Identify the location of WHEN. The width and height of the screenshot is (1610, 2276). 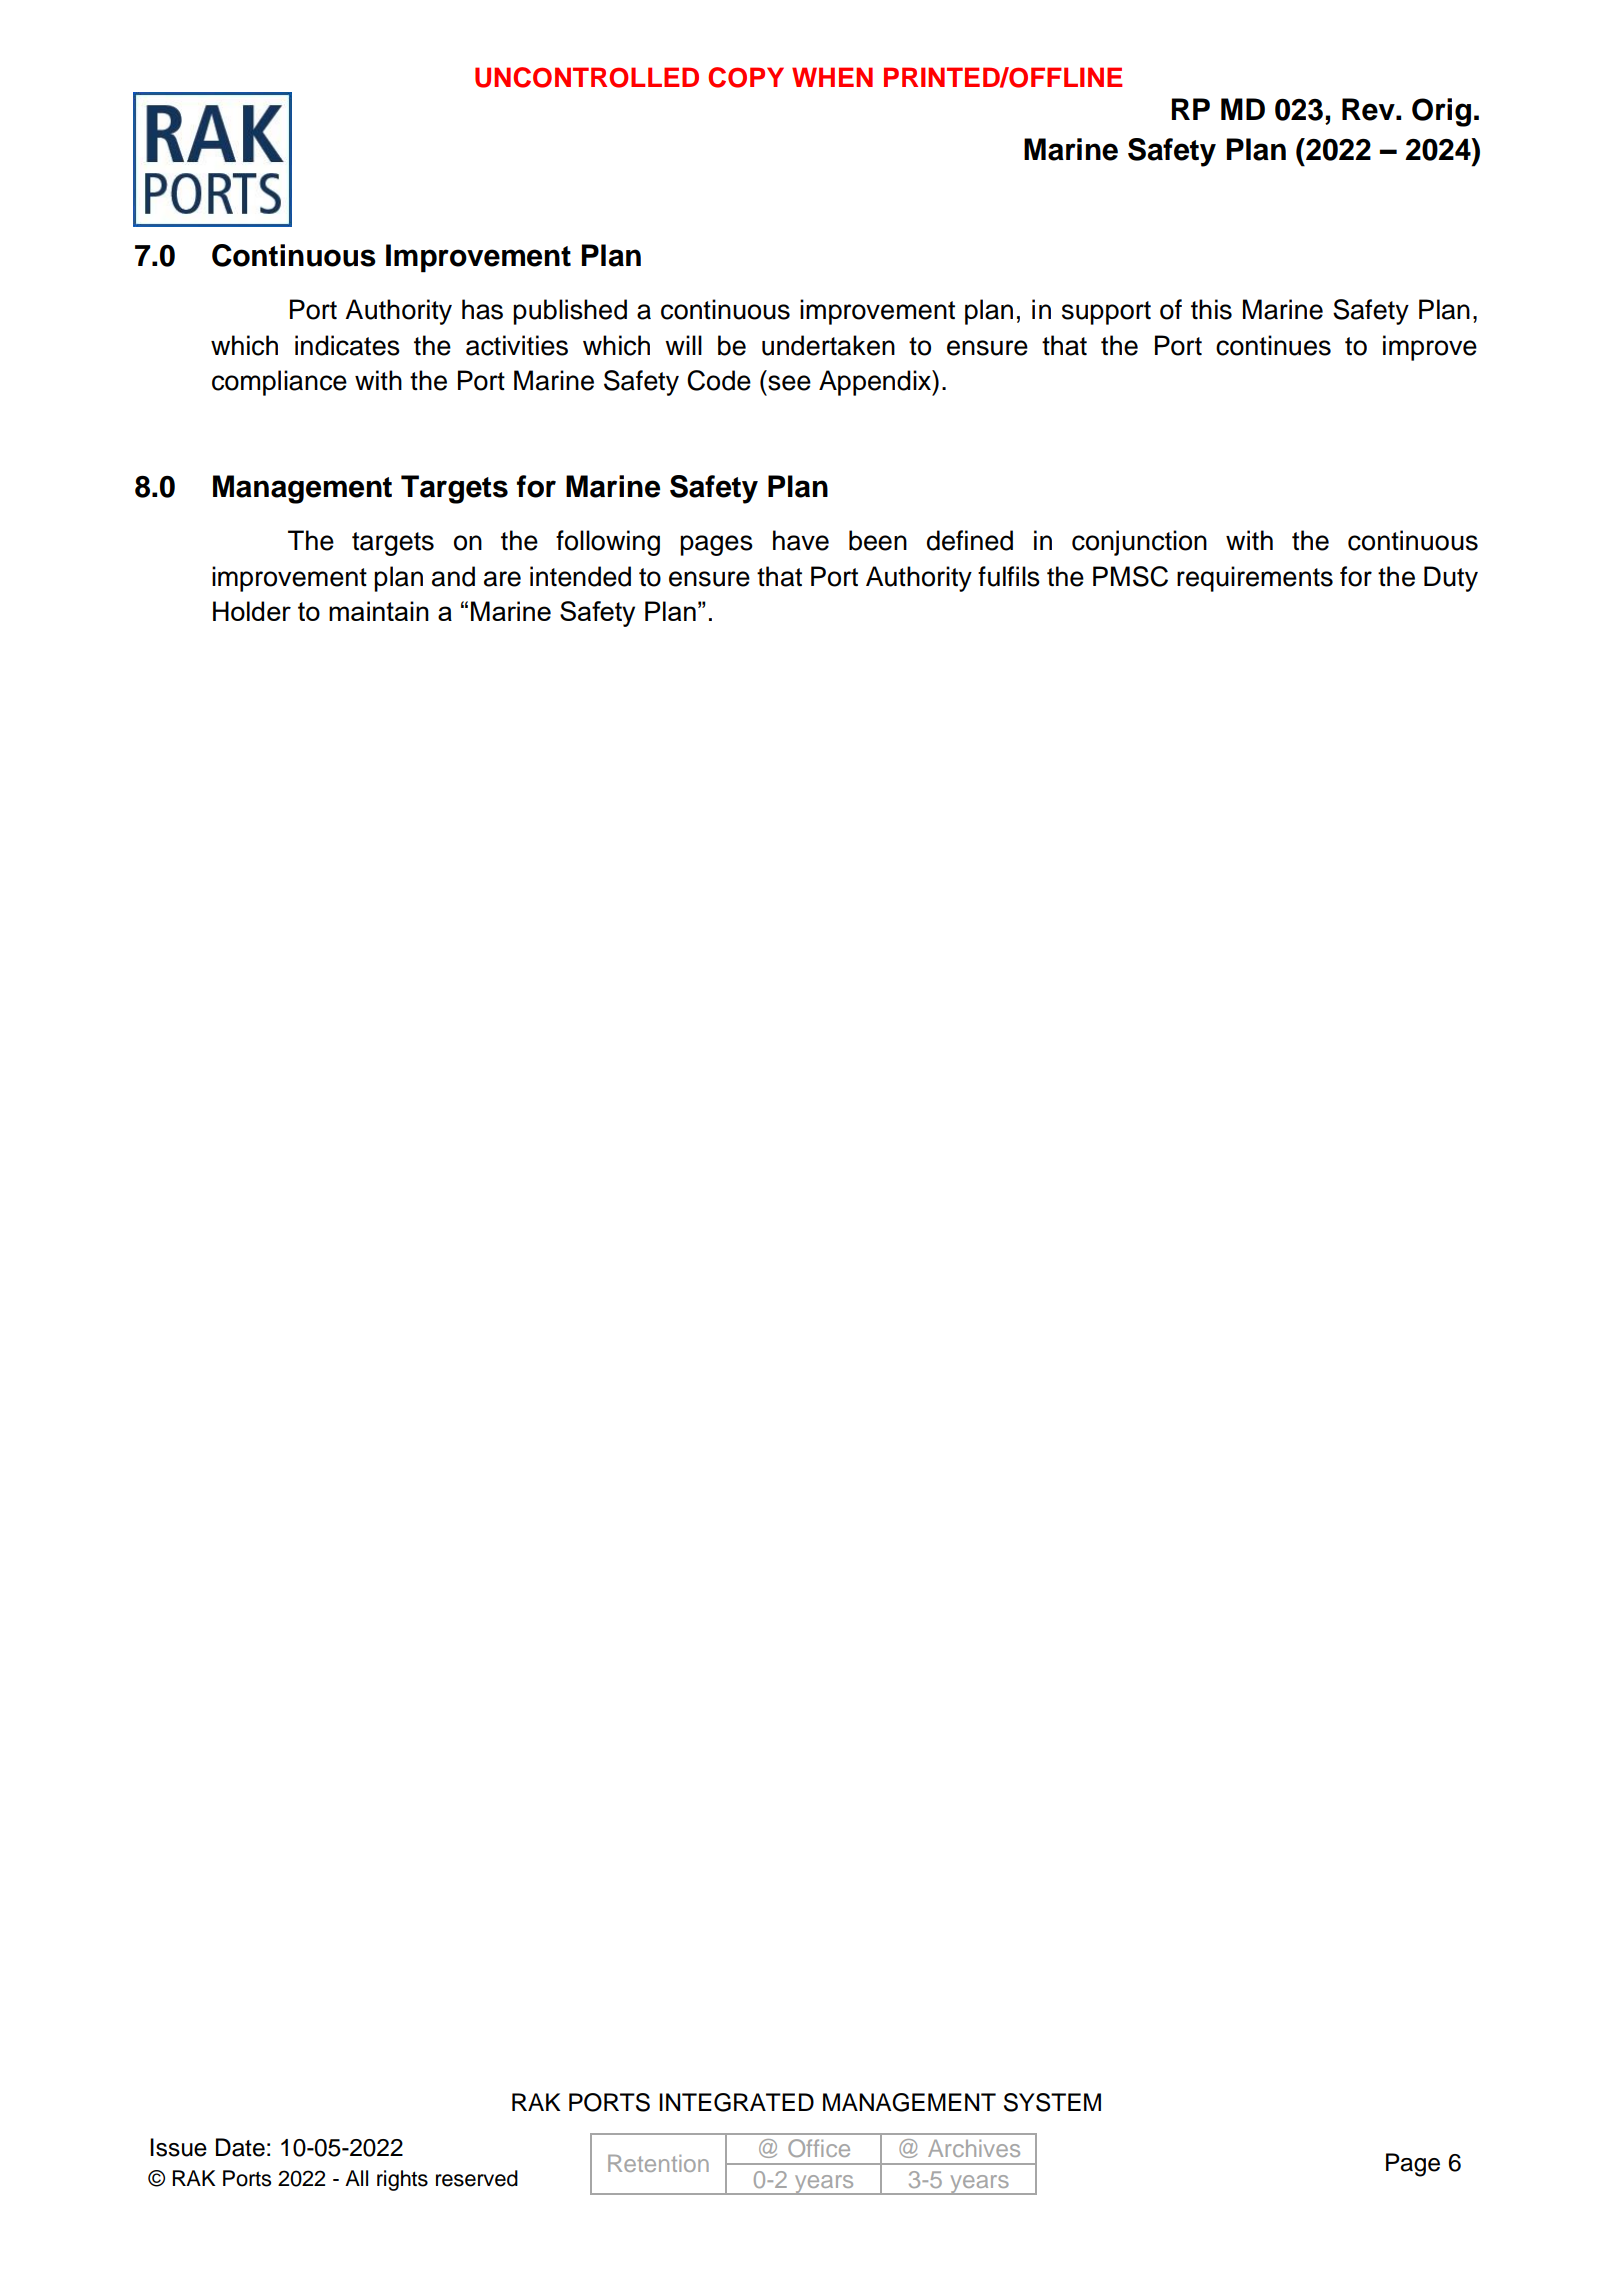
(832, 77).
